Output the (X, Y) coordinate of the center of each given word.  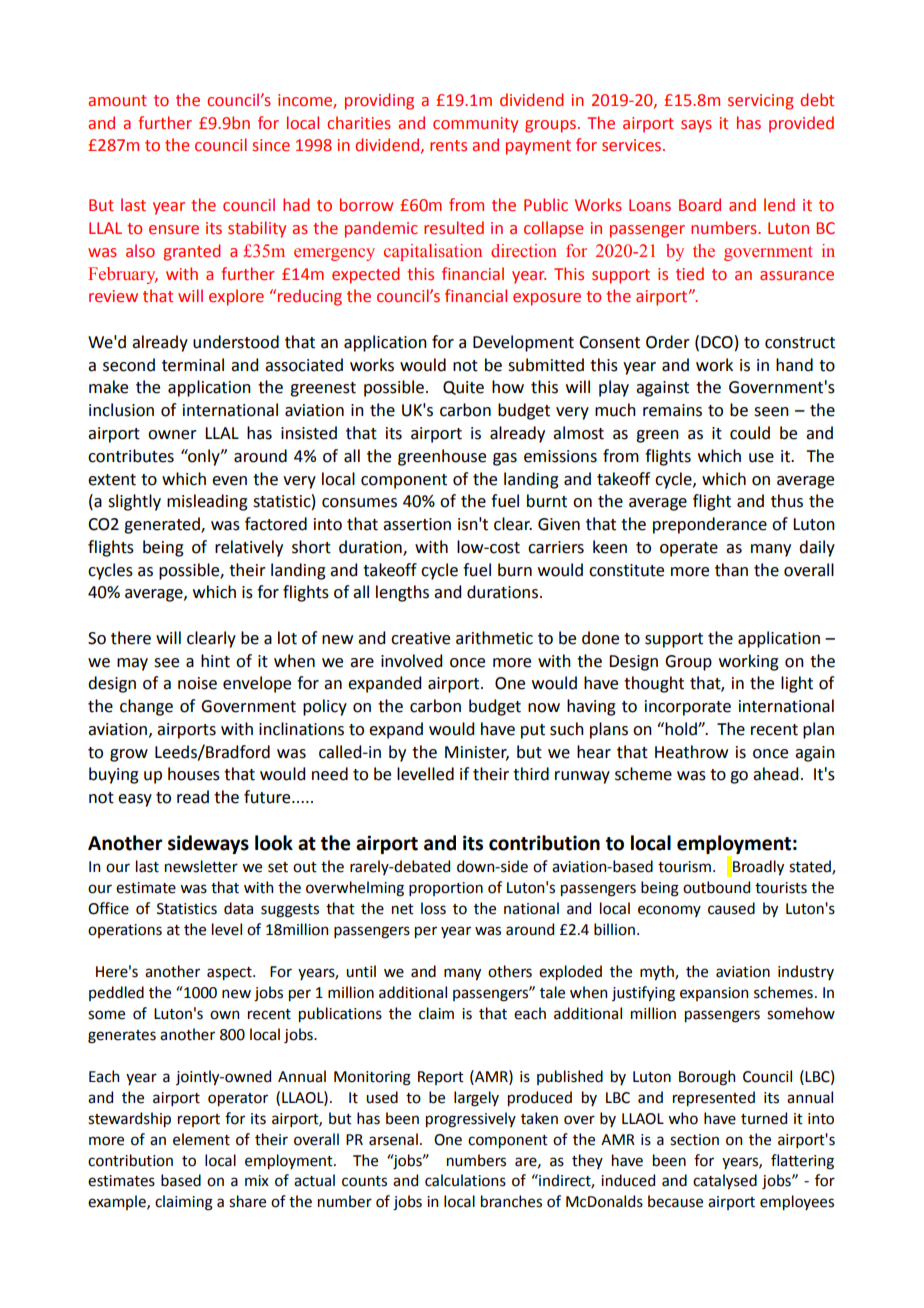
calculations (465, 1180)
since (271, 145)
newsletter (201, 866)
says (696, 126)
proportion (446, 889)
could (750, 433)
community (475, 125)
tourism (684, 867)
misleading (207, 502)
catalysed (725, 1181)
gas (505, 459)
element (201, 1139)
